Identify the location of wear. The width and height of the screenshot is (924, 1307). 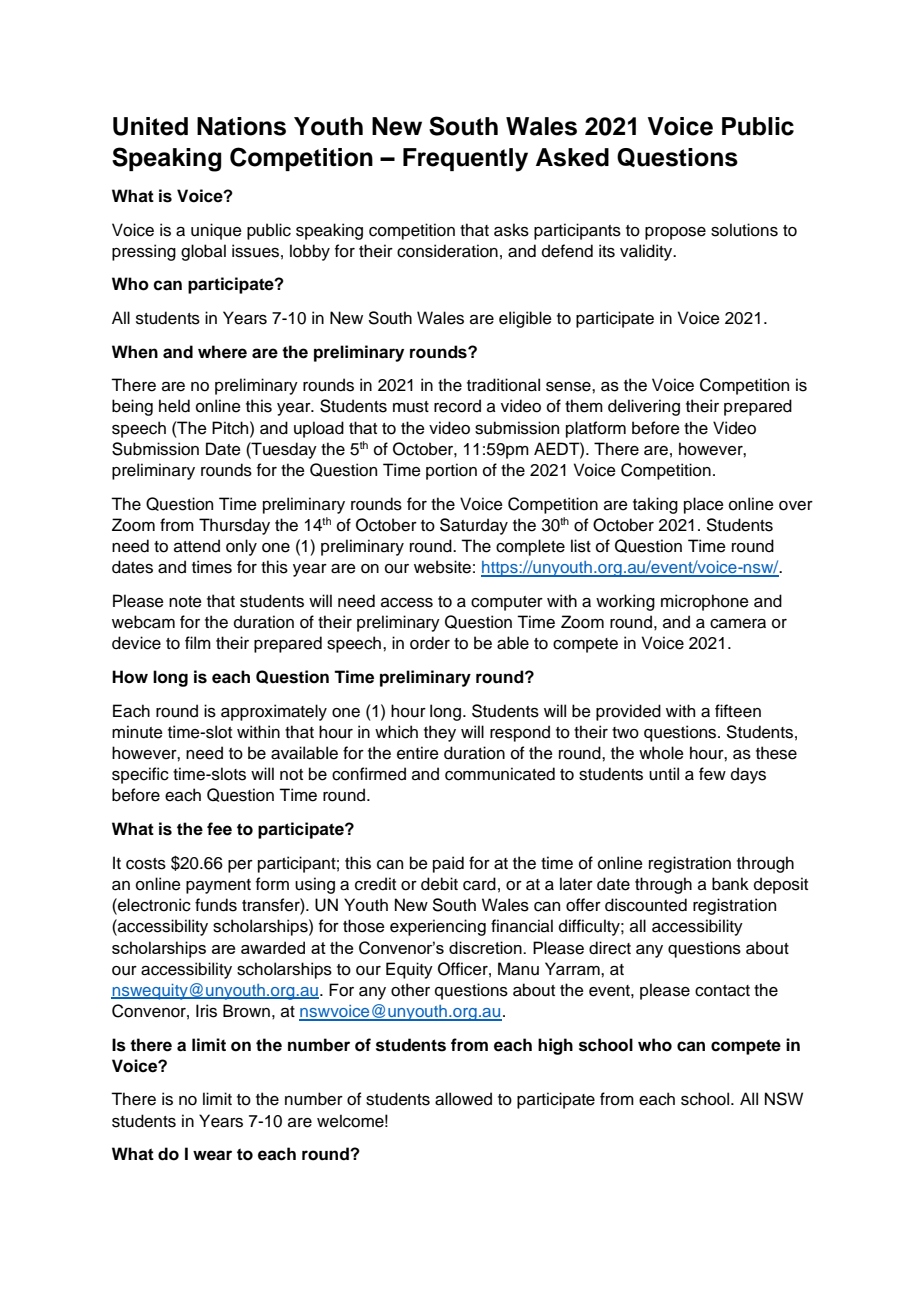
(212, 1155).
